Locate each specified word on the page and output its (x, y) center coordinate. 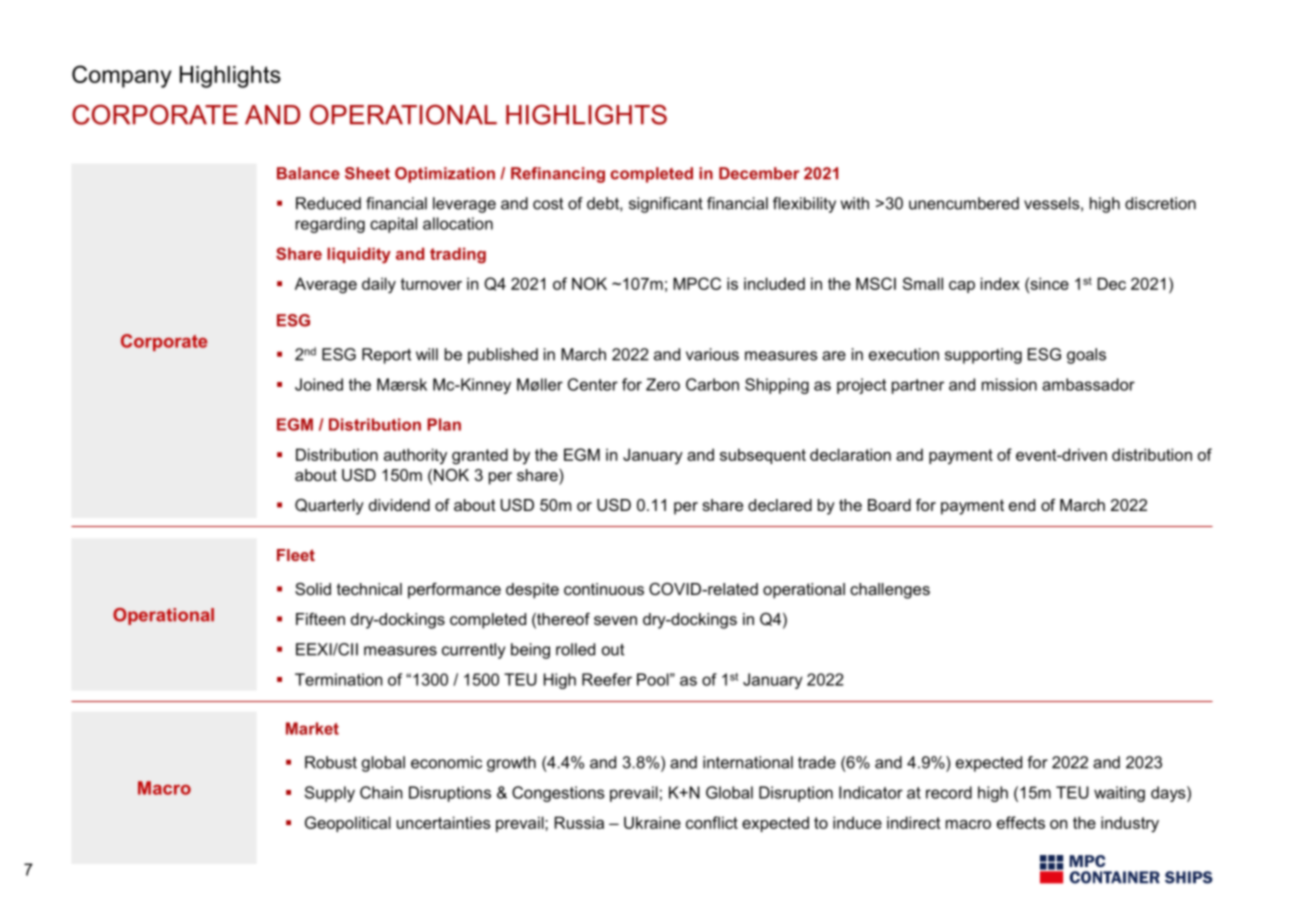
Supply (330, 794)
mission (1009, 384)
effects (1021, 822)
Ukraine (652, 822)
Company (121, 76)
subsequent (763, 456)
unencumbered (964, 203)
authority (415, 456)
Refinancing (558, 175)
